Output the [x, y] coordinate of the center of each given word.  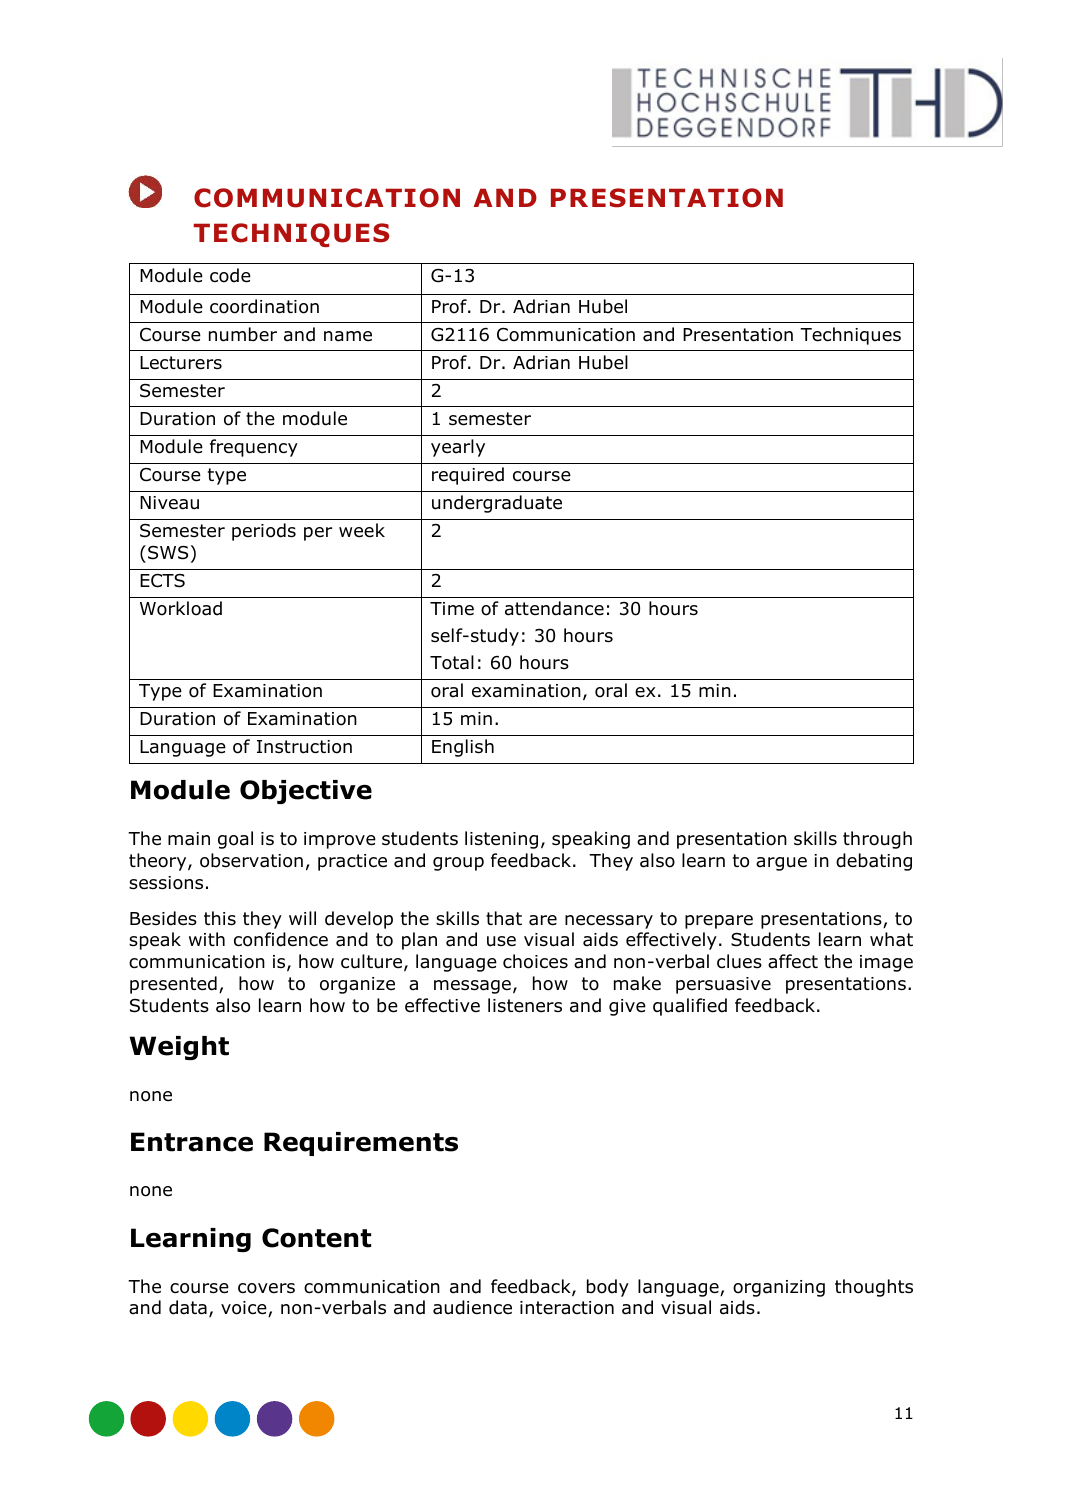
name [348, 336]
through [877, 840]
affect [793, 961]
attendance [554, 608]
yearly [458, 448]
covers [266, 1288]
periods [264, 532]
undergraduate [497, 504]
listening [501, 840]
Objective [306, 792]
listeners [525, 1005]
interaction [567, 1308]
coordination [264, 306]
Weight [179, 1048]
